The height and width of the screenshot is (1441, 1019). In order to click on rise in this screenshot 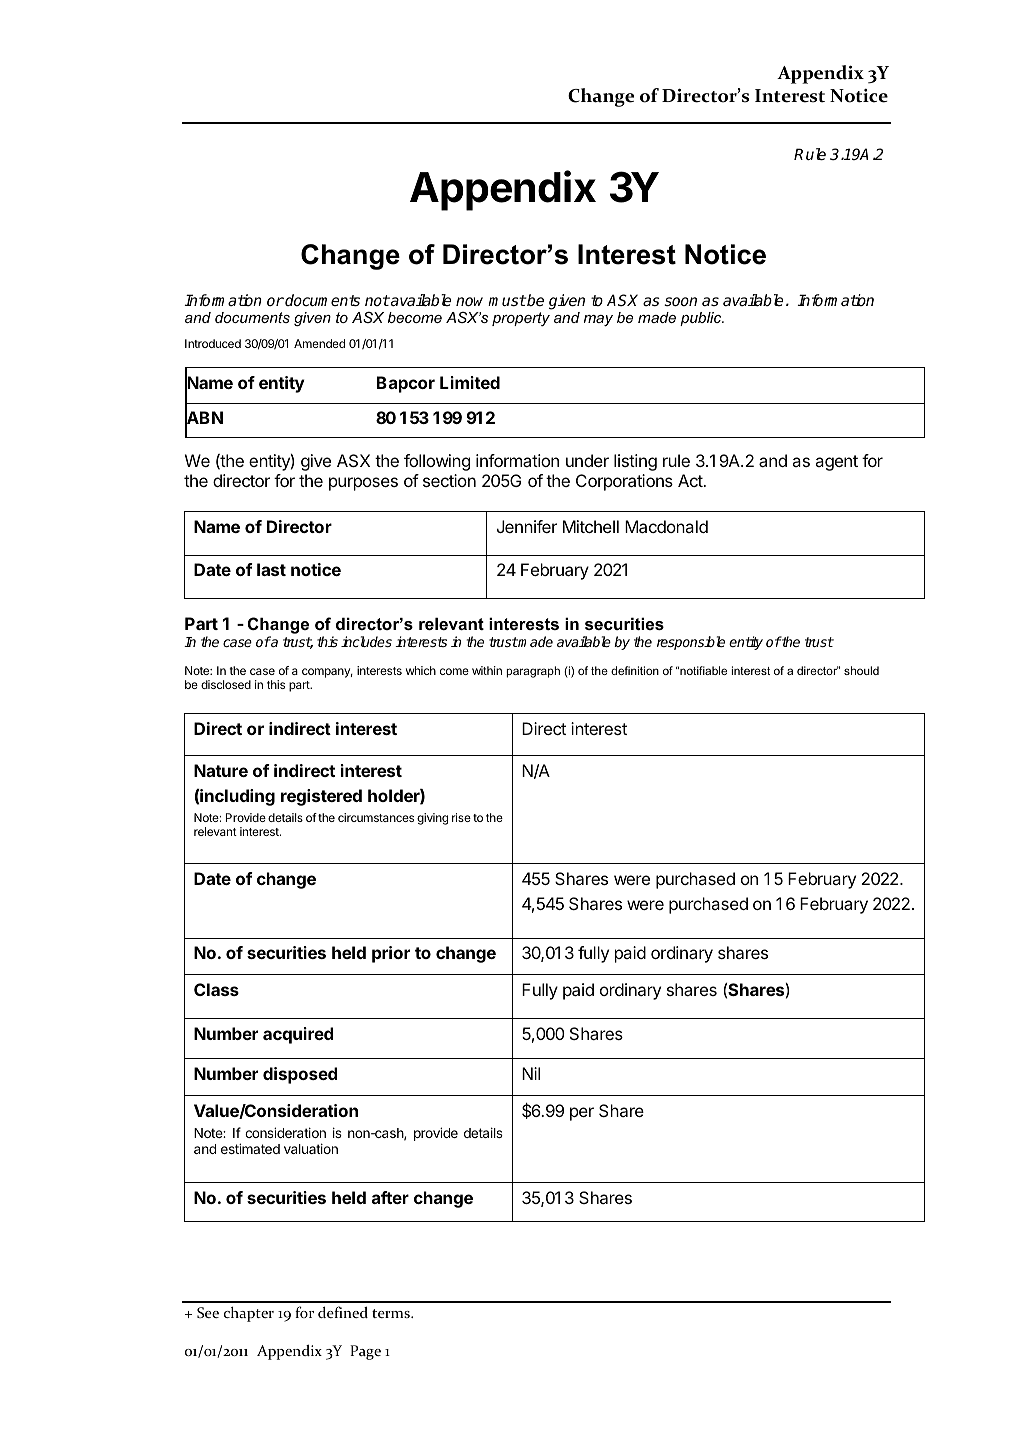, I will do `click(461, 817)`.
